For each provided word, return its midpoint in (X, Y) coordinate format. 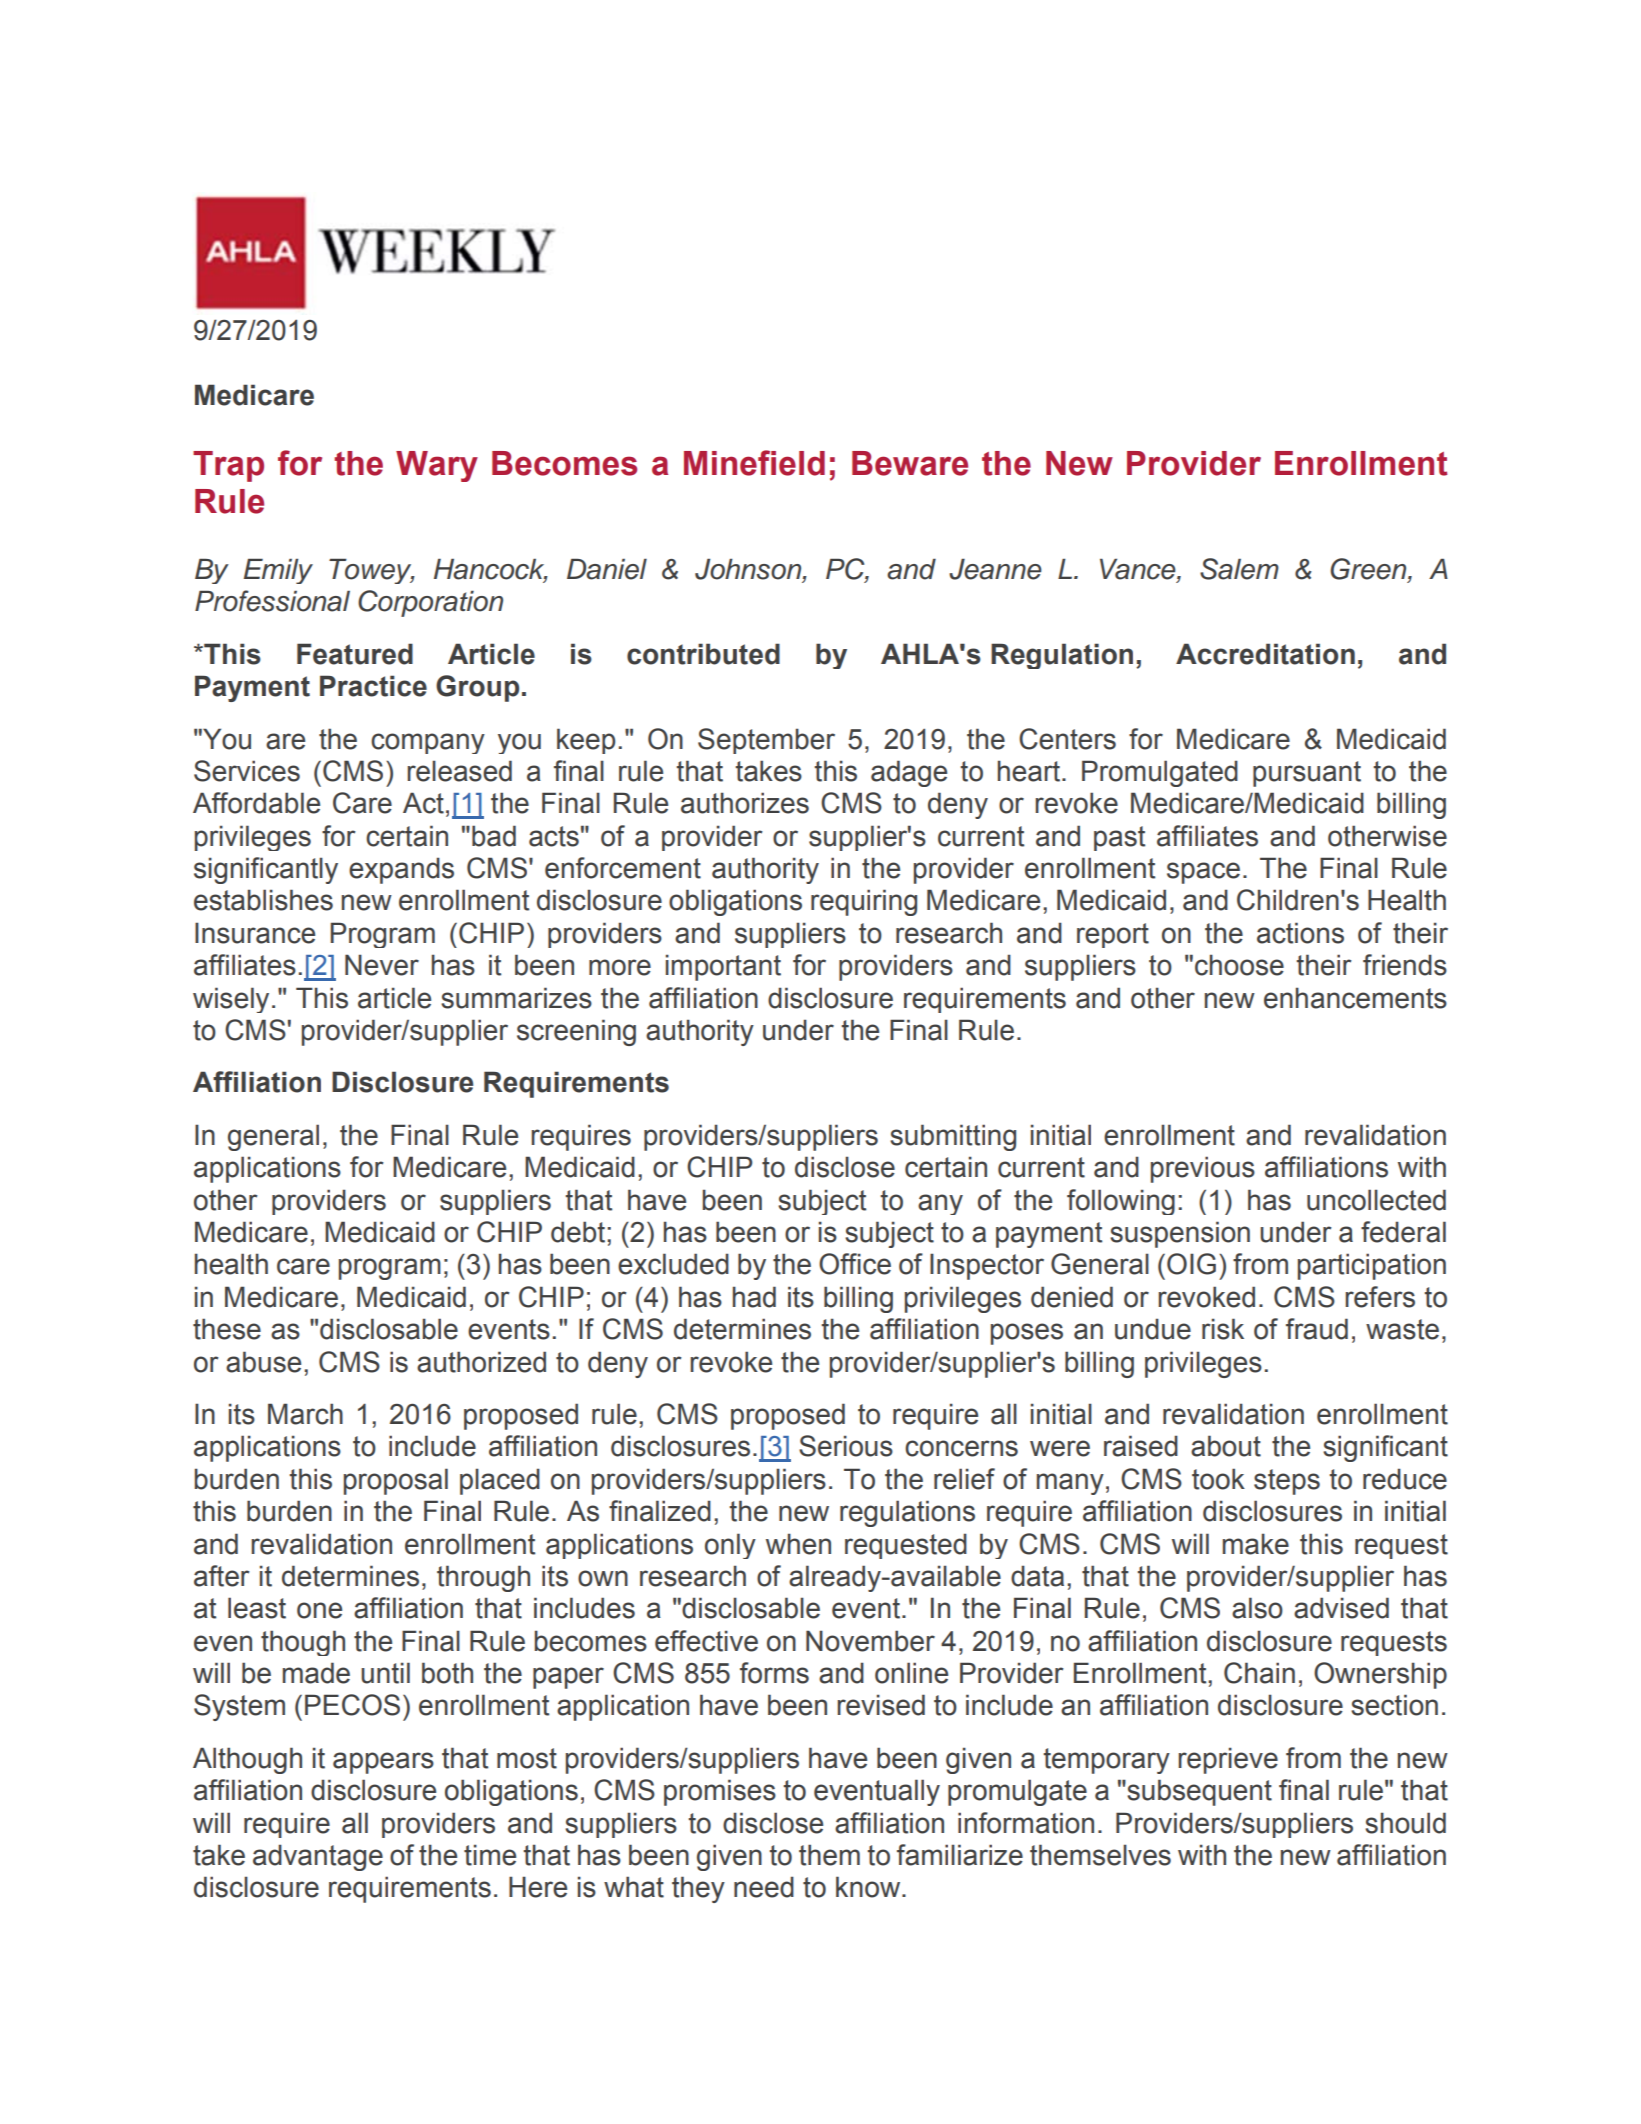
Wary (437, 466)
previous (1203, 1169)
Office (855, 1264)
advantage (318, 1857)
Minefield (754, 463)
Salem (1239, 569)
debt (579, 1232)
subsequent (1198, 1792)
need (764, 1887)
